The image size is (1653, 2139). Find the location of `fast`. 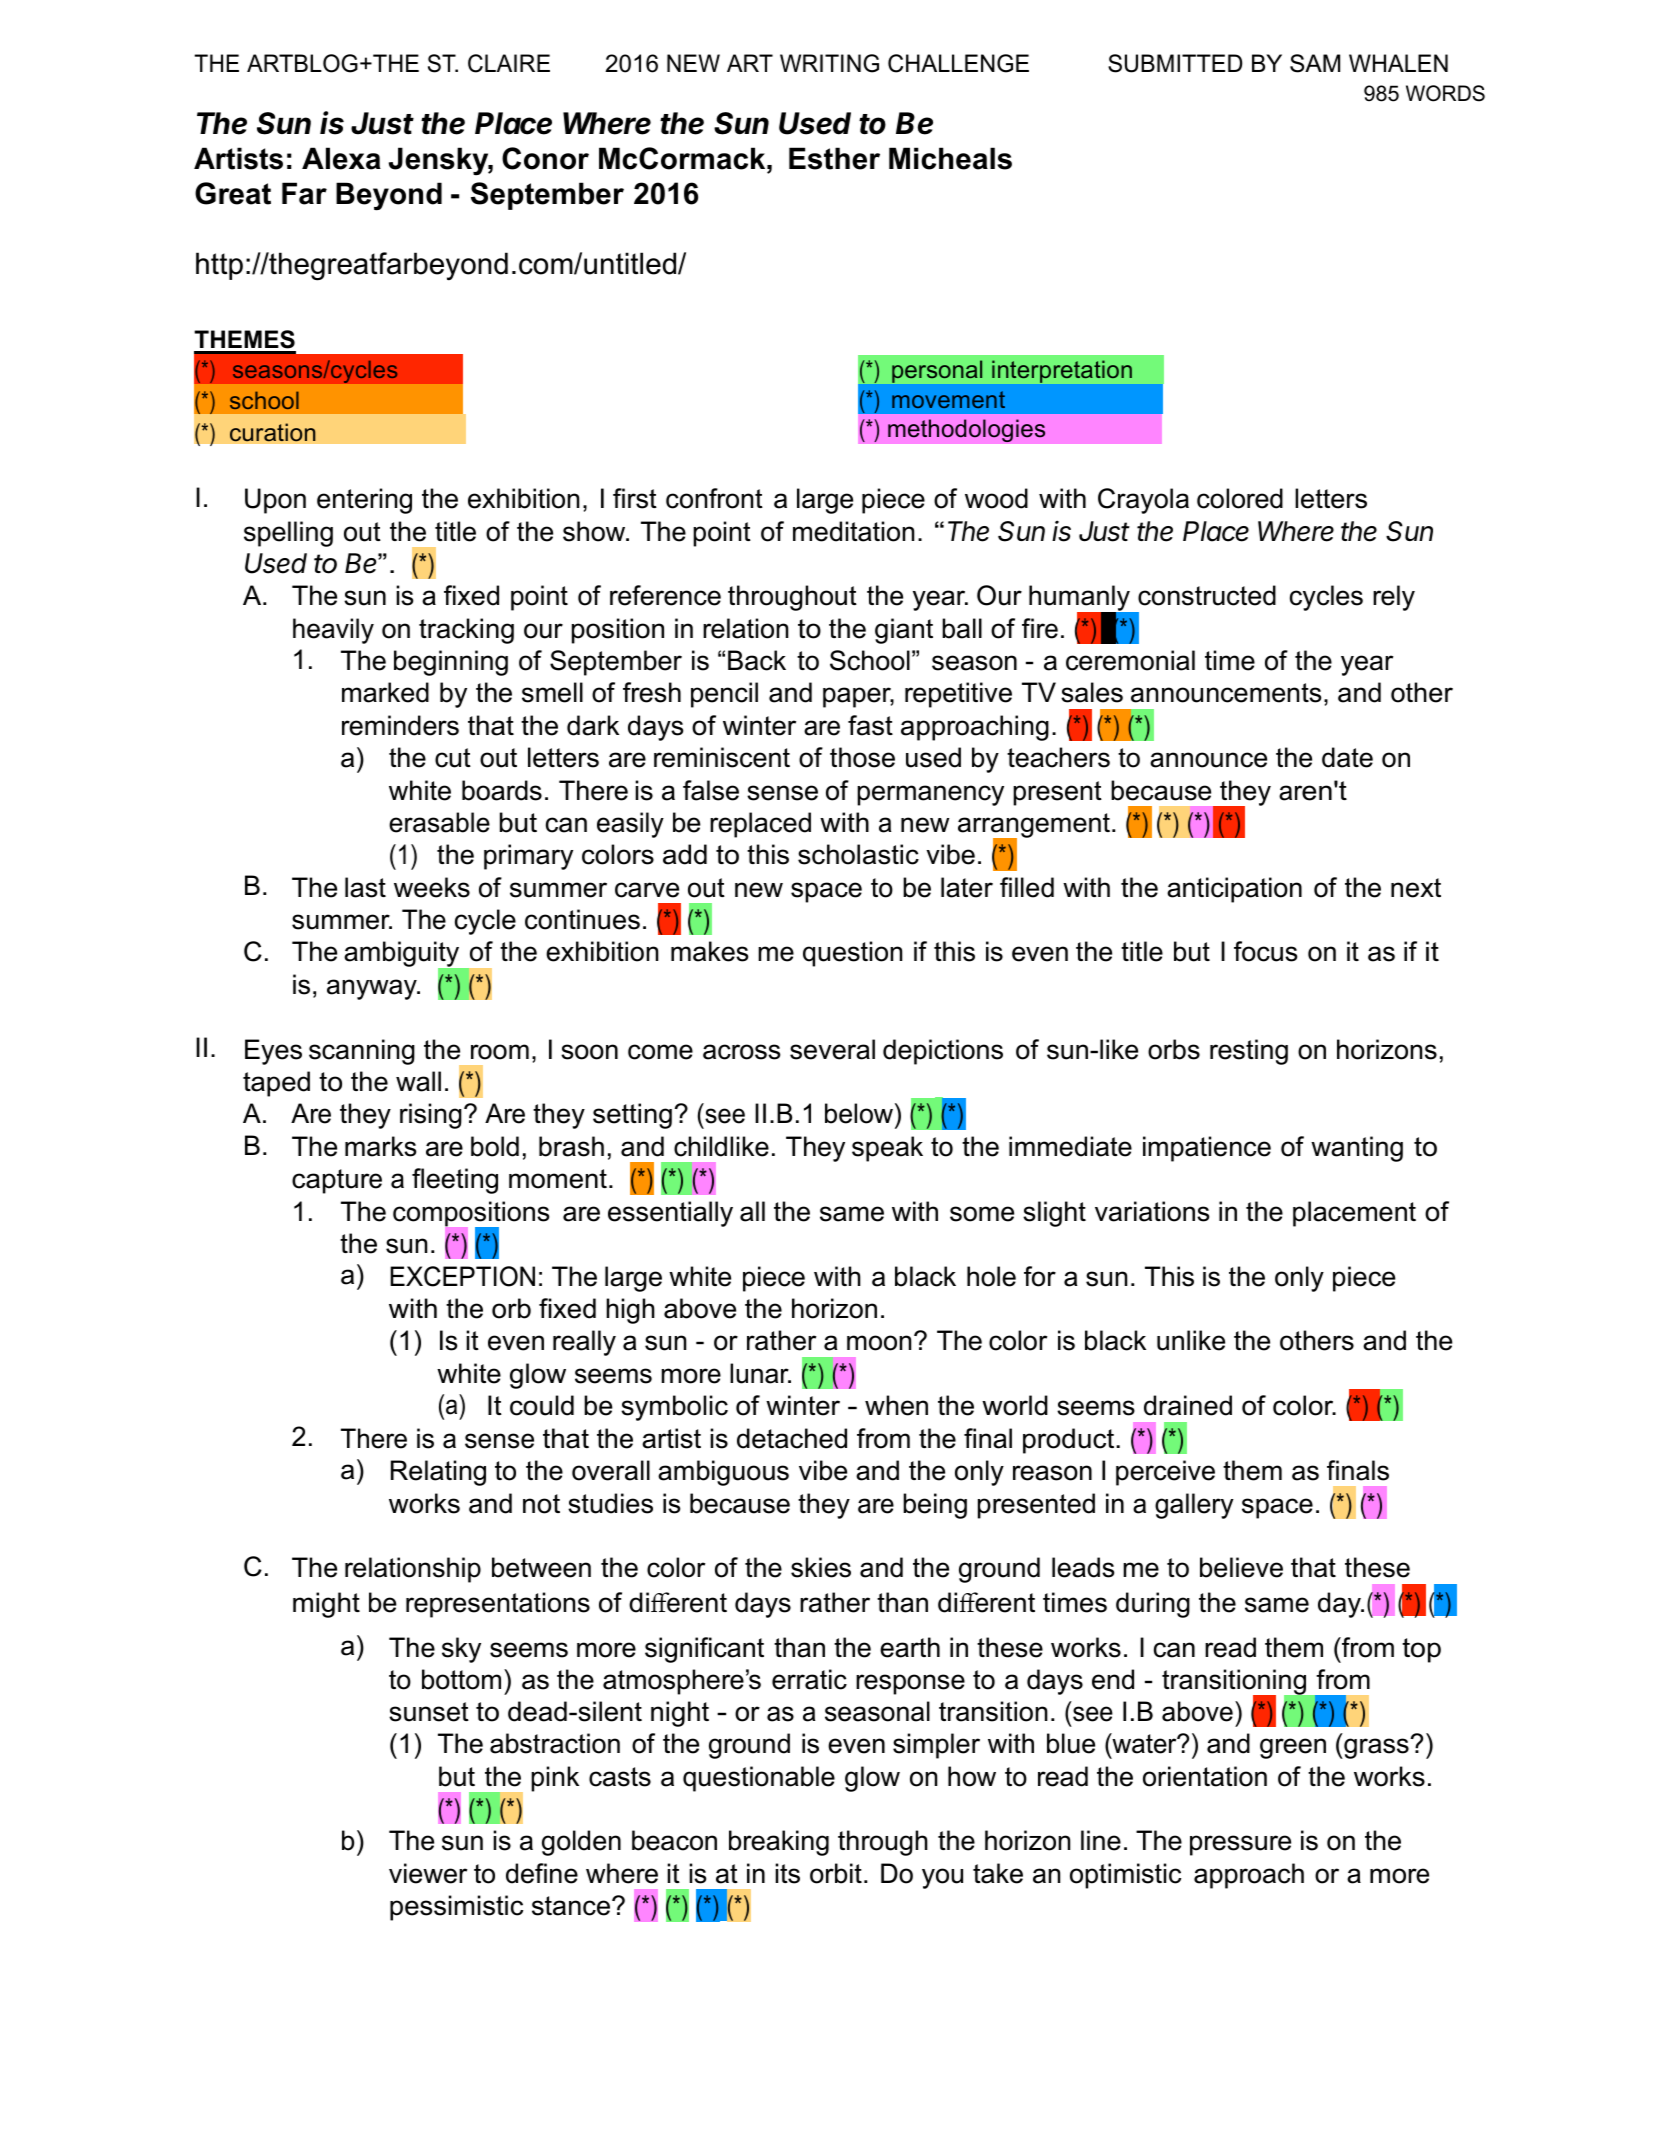

fast is located at coordinates (870, 725).
